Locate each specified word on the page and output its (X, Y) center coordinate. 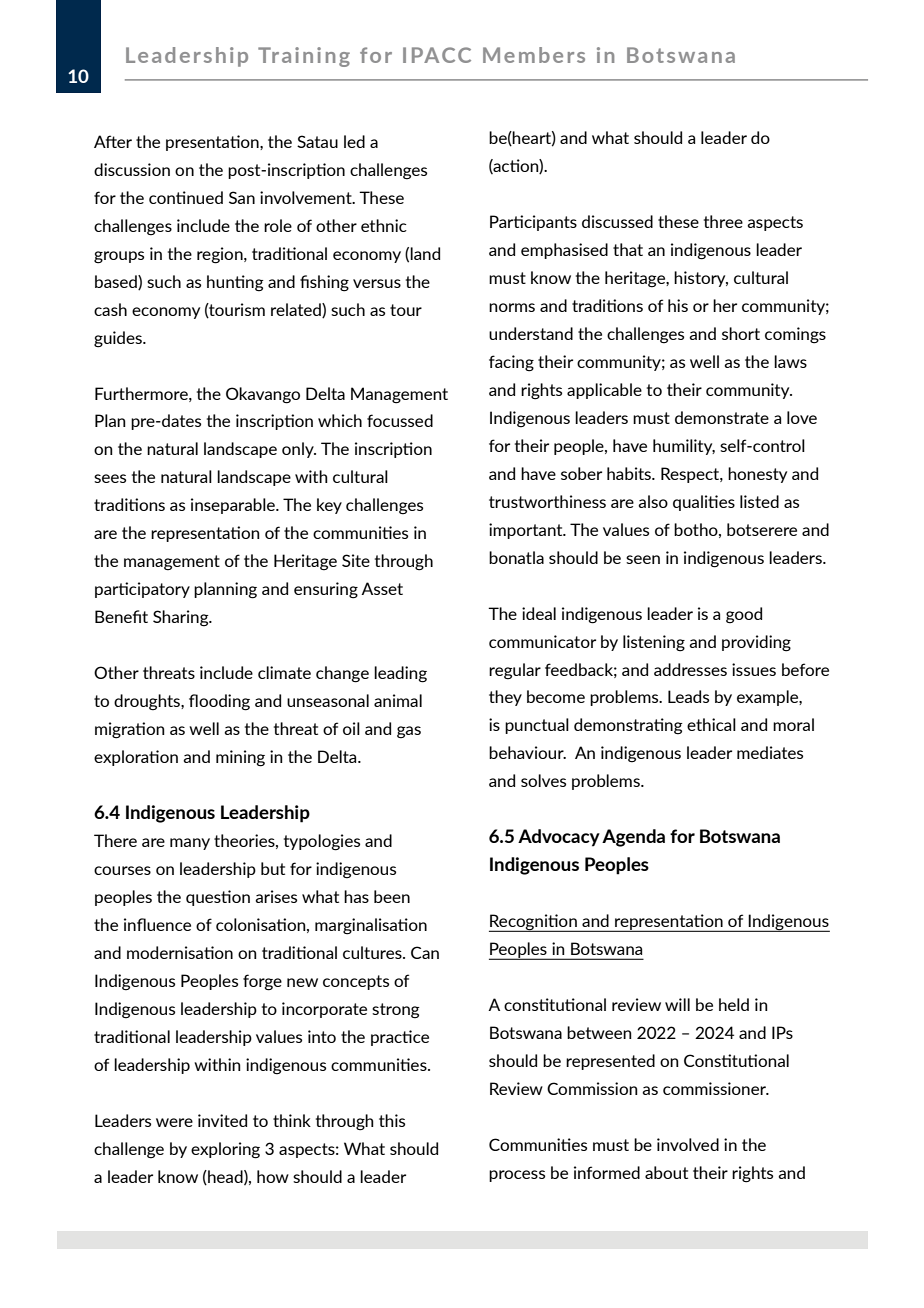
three (723, 221)
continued (186, 197)
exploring (225, 1150)
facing (511, 363)
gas (409, 732)
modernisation (180, 952)
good (744, 615)
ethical (711, 724)
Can (425, 952)
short (741, 333)
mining (240, 758)
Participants (533, 223)
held (734, 1004)
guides (119, 339)
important (527, 531)
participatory (142, 590)
